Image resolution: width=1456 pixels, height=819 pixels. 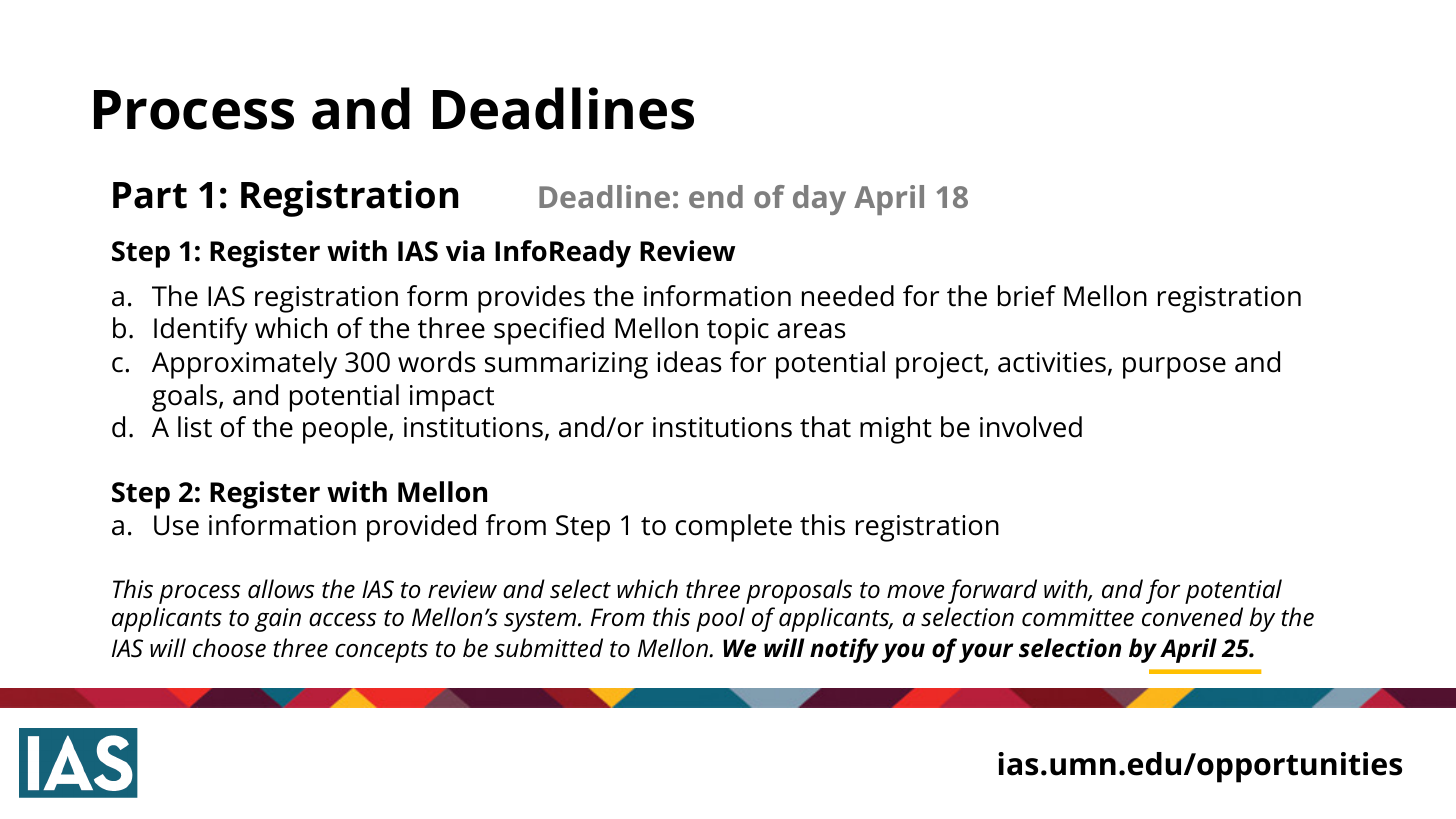 What do you see at coordinates (819, 200) in the image?
I see `day` at bounding box center [819, 200].
